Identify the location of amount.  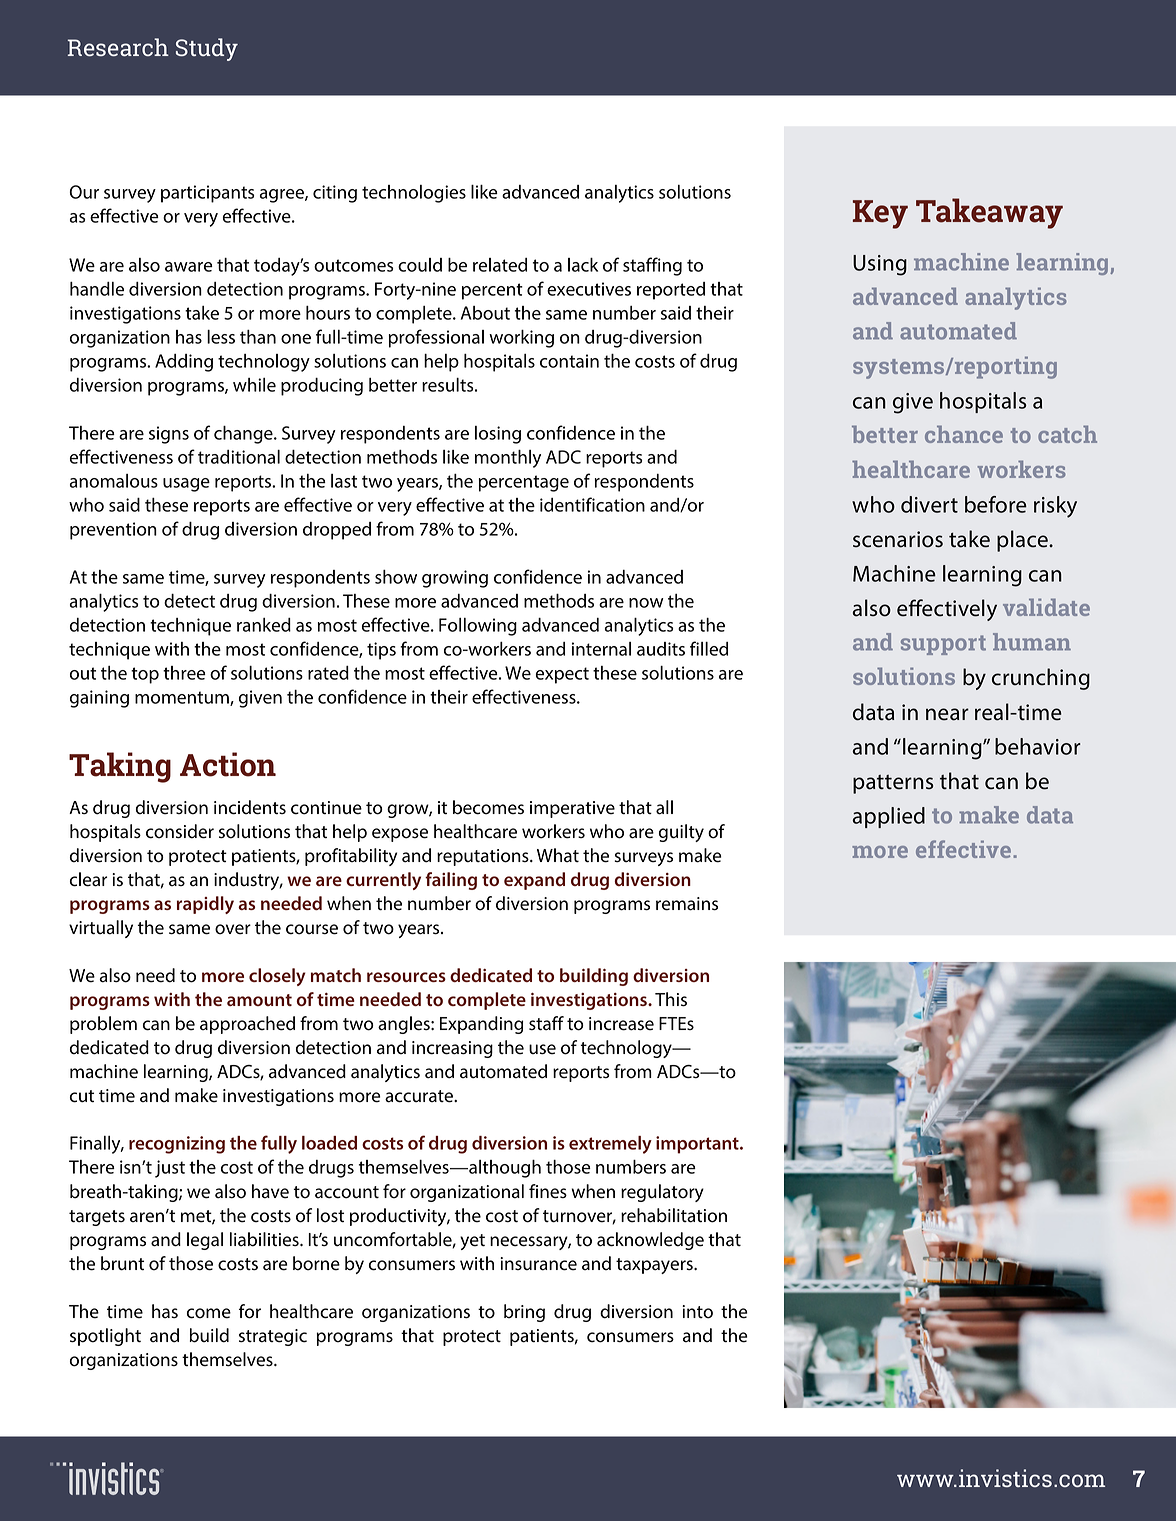
(259, 1000).
